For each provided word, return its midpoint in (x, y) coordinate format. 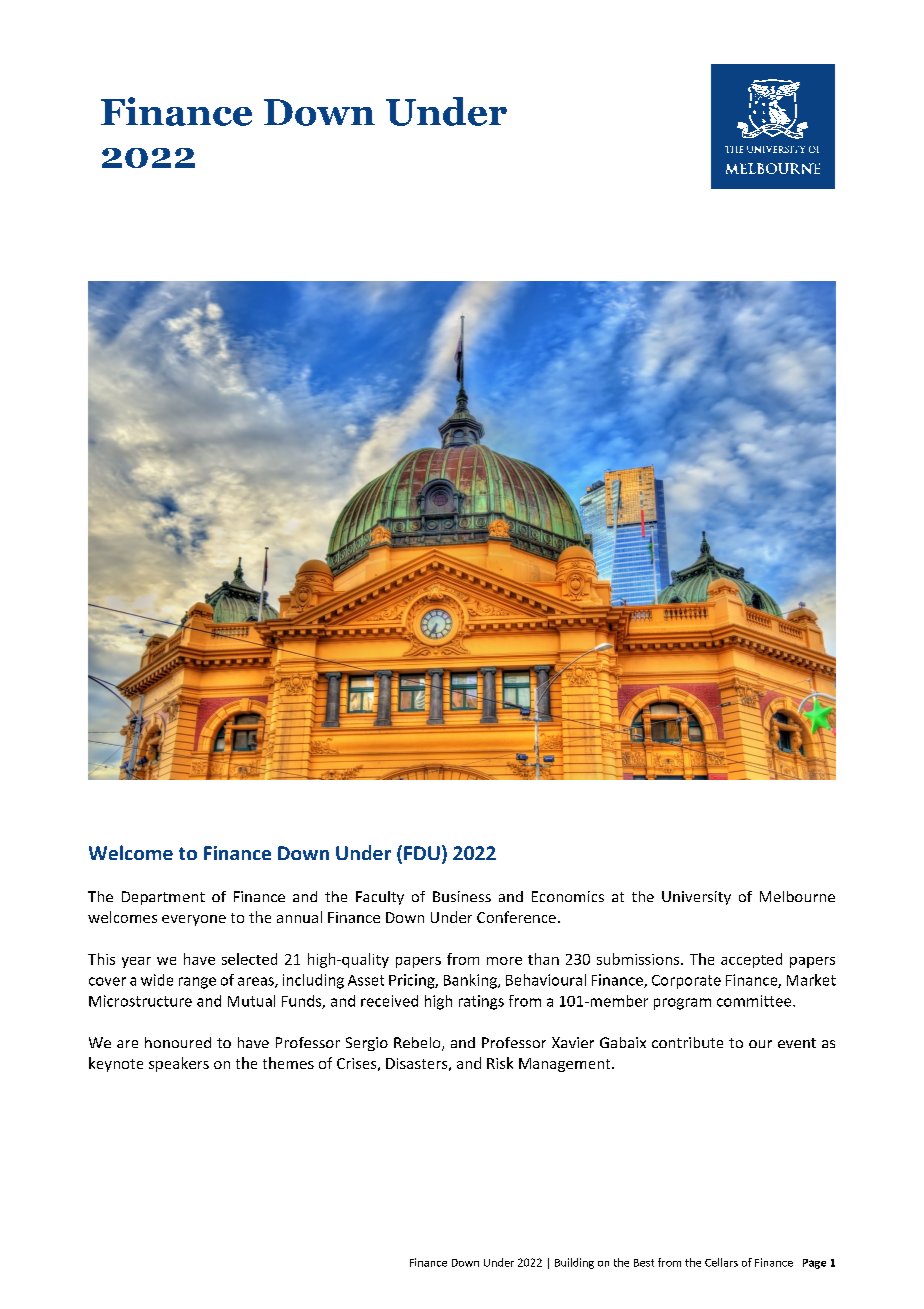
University (696, 898)
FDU (422, 853)
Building (574, 1263)
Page (814, 1264)
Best (644, 1263)
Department (163, 898)
